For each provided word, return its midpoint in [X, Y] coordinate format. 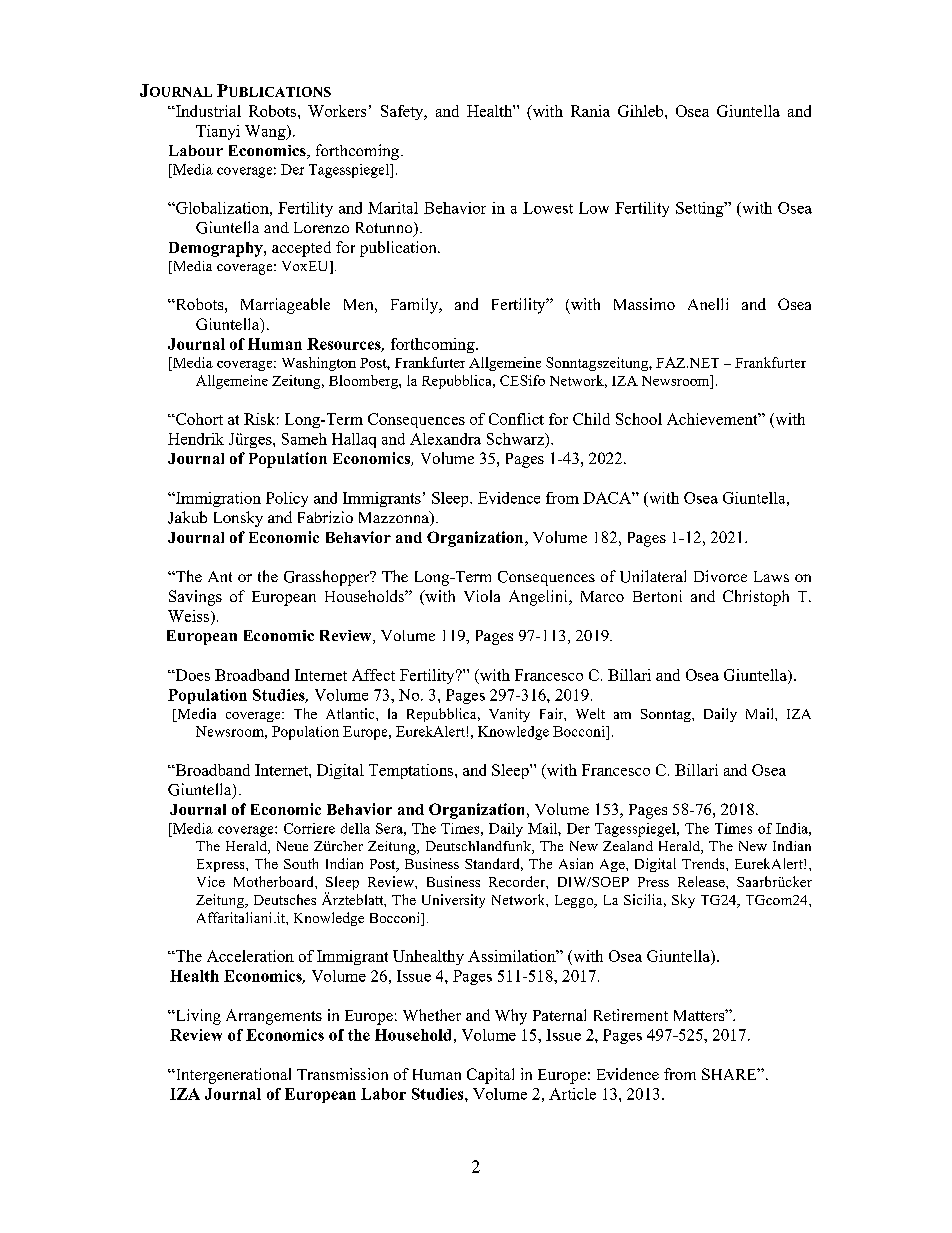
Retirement [631, 1015]
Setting [701, 209]
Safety [403, 112]
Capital [490, 1076]
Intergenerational [232, 1076]
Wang [266, 132]
